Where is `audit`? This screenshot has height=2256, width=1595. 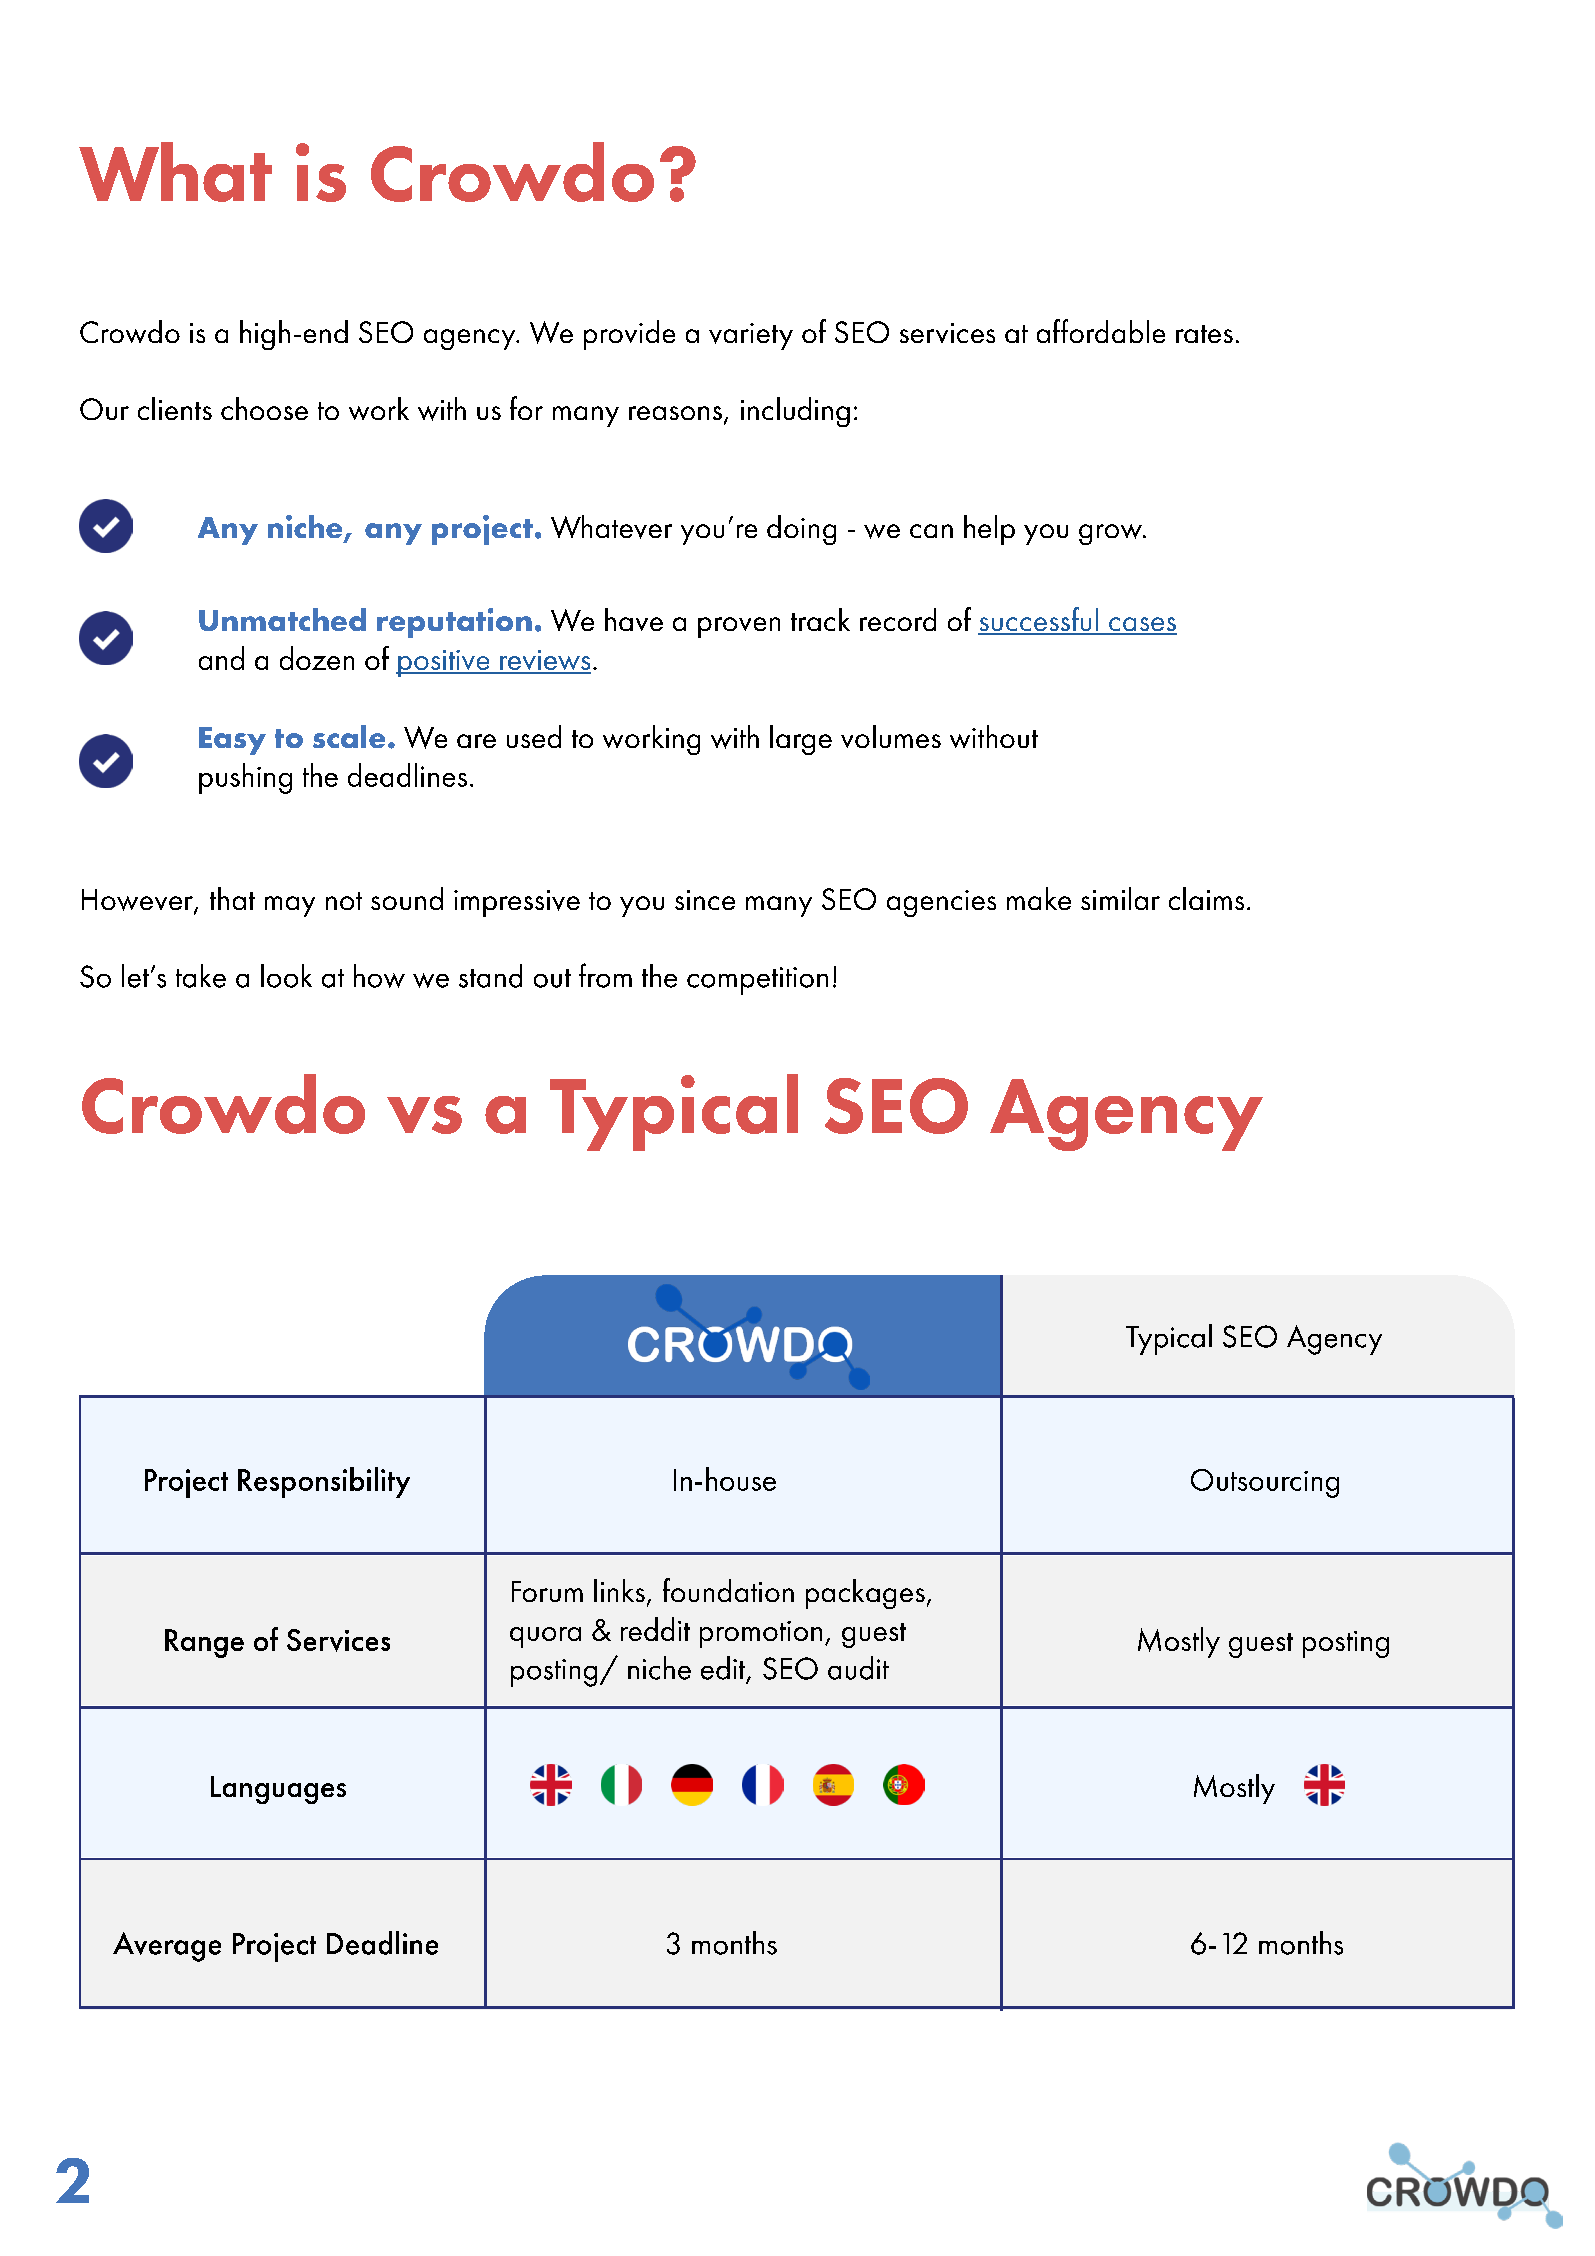
audit is located at coordinates (858, 1668).
